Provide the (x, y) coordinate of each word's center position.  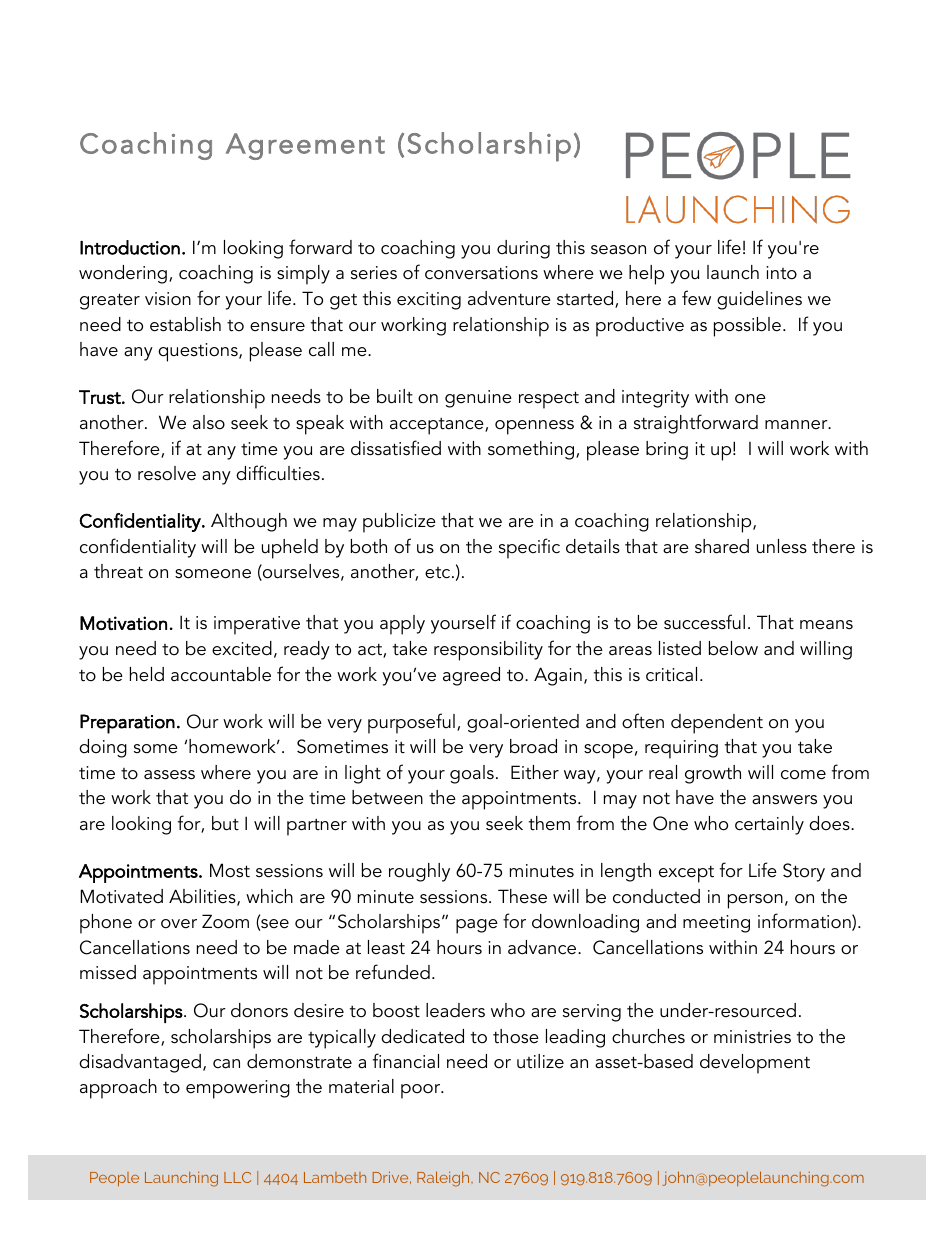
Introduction (130, 247)
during (523, 249)
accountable (221, 674)
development (755, 1064)
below (733, 648)
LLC (237, 1177)
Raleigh (444, 1179)
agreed (471, 676)
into (781, 273)
